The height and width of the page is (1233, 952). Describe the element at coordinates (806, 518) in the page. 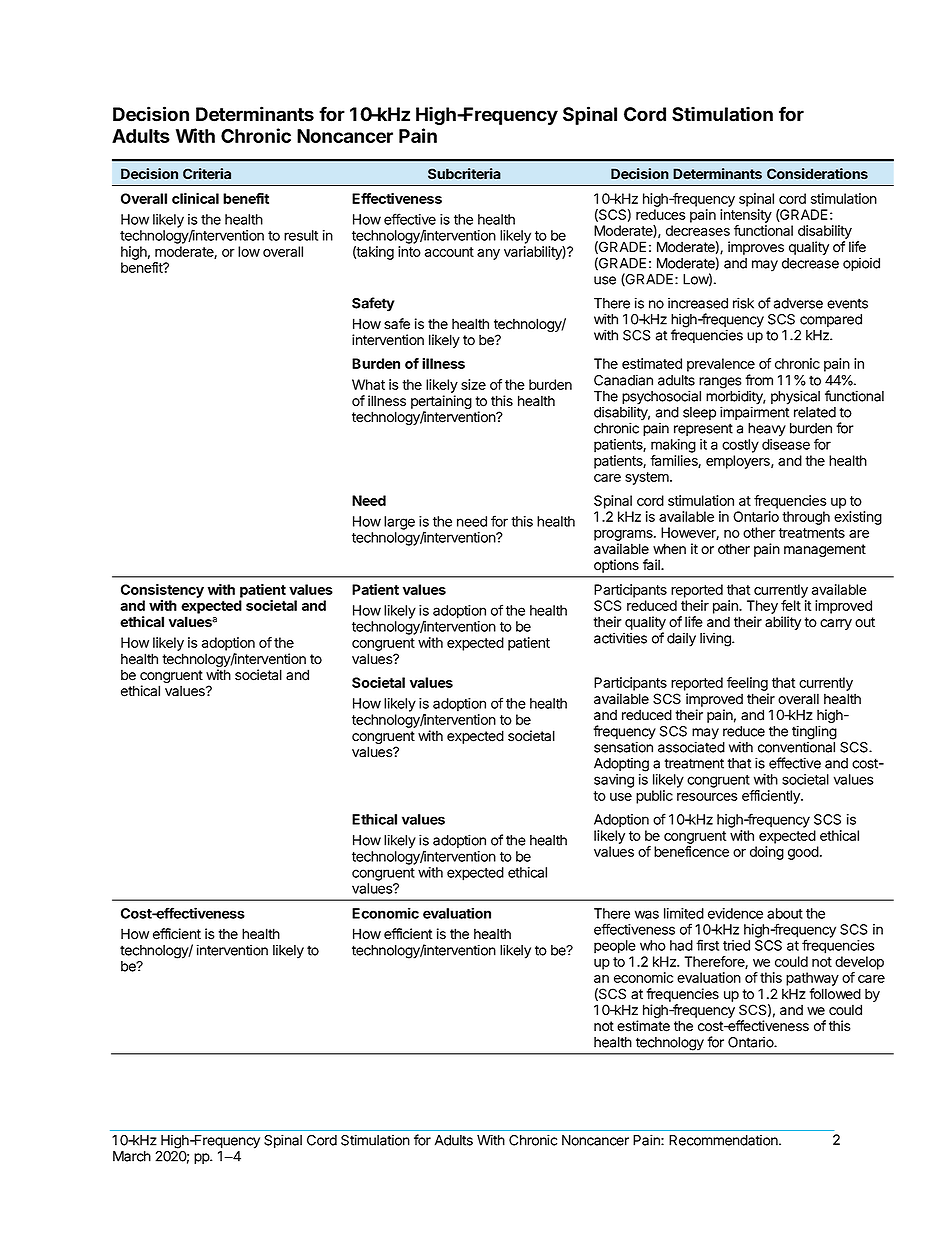

I see `through` at that location.
